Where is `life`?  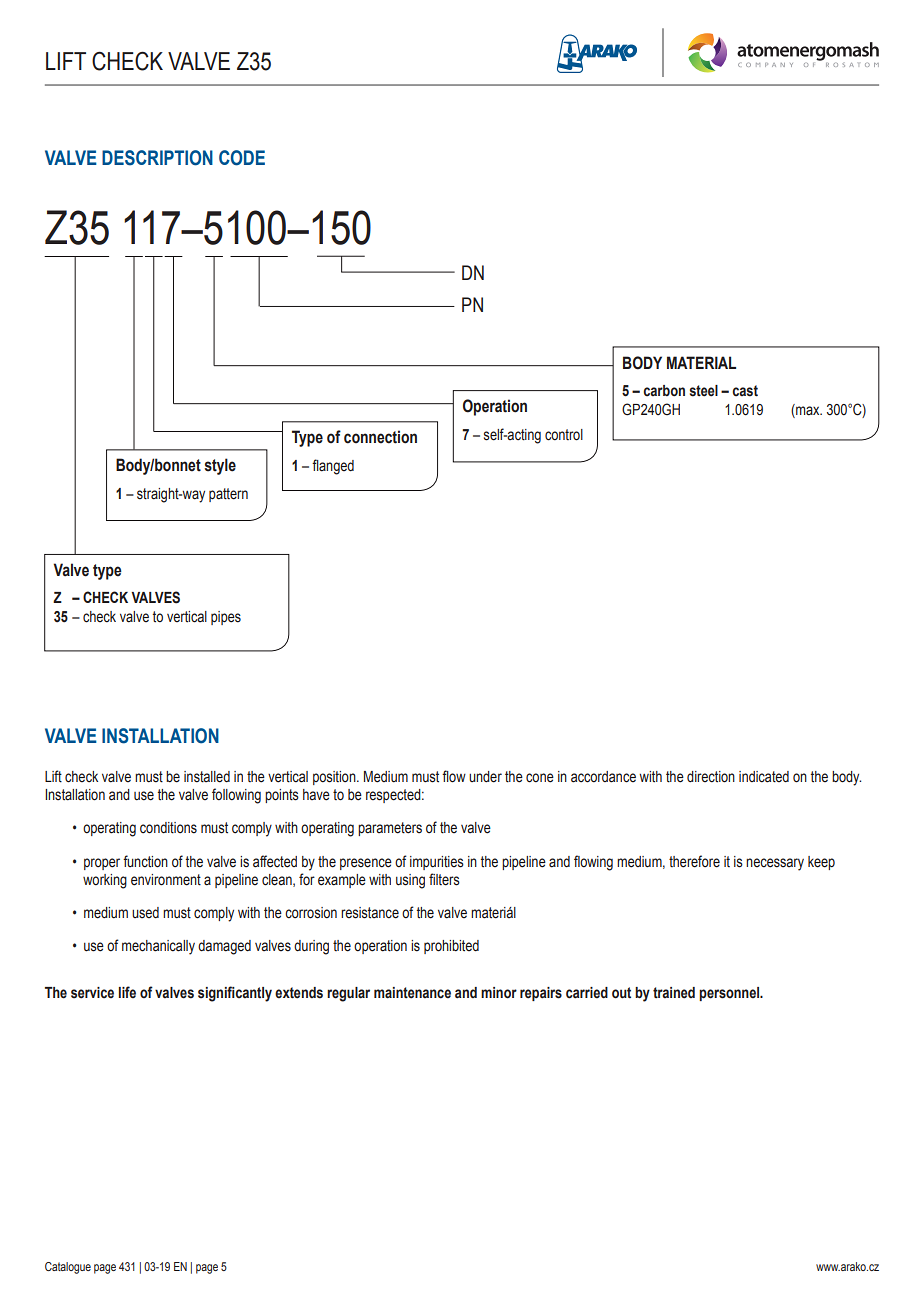 life is located at coordinates (127, 992).
